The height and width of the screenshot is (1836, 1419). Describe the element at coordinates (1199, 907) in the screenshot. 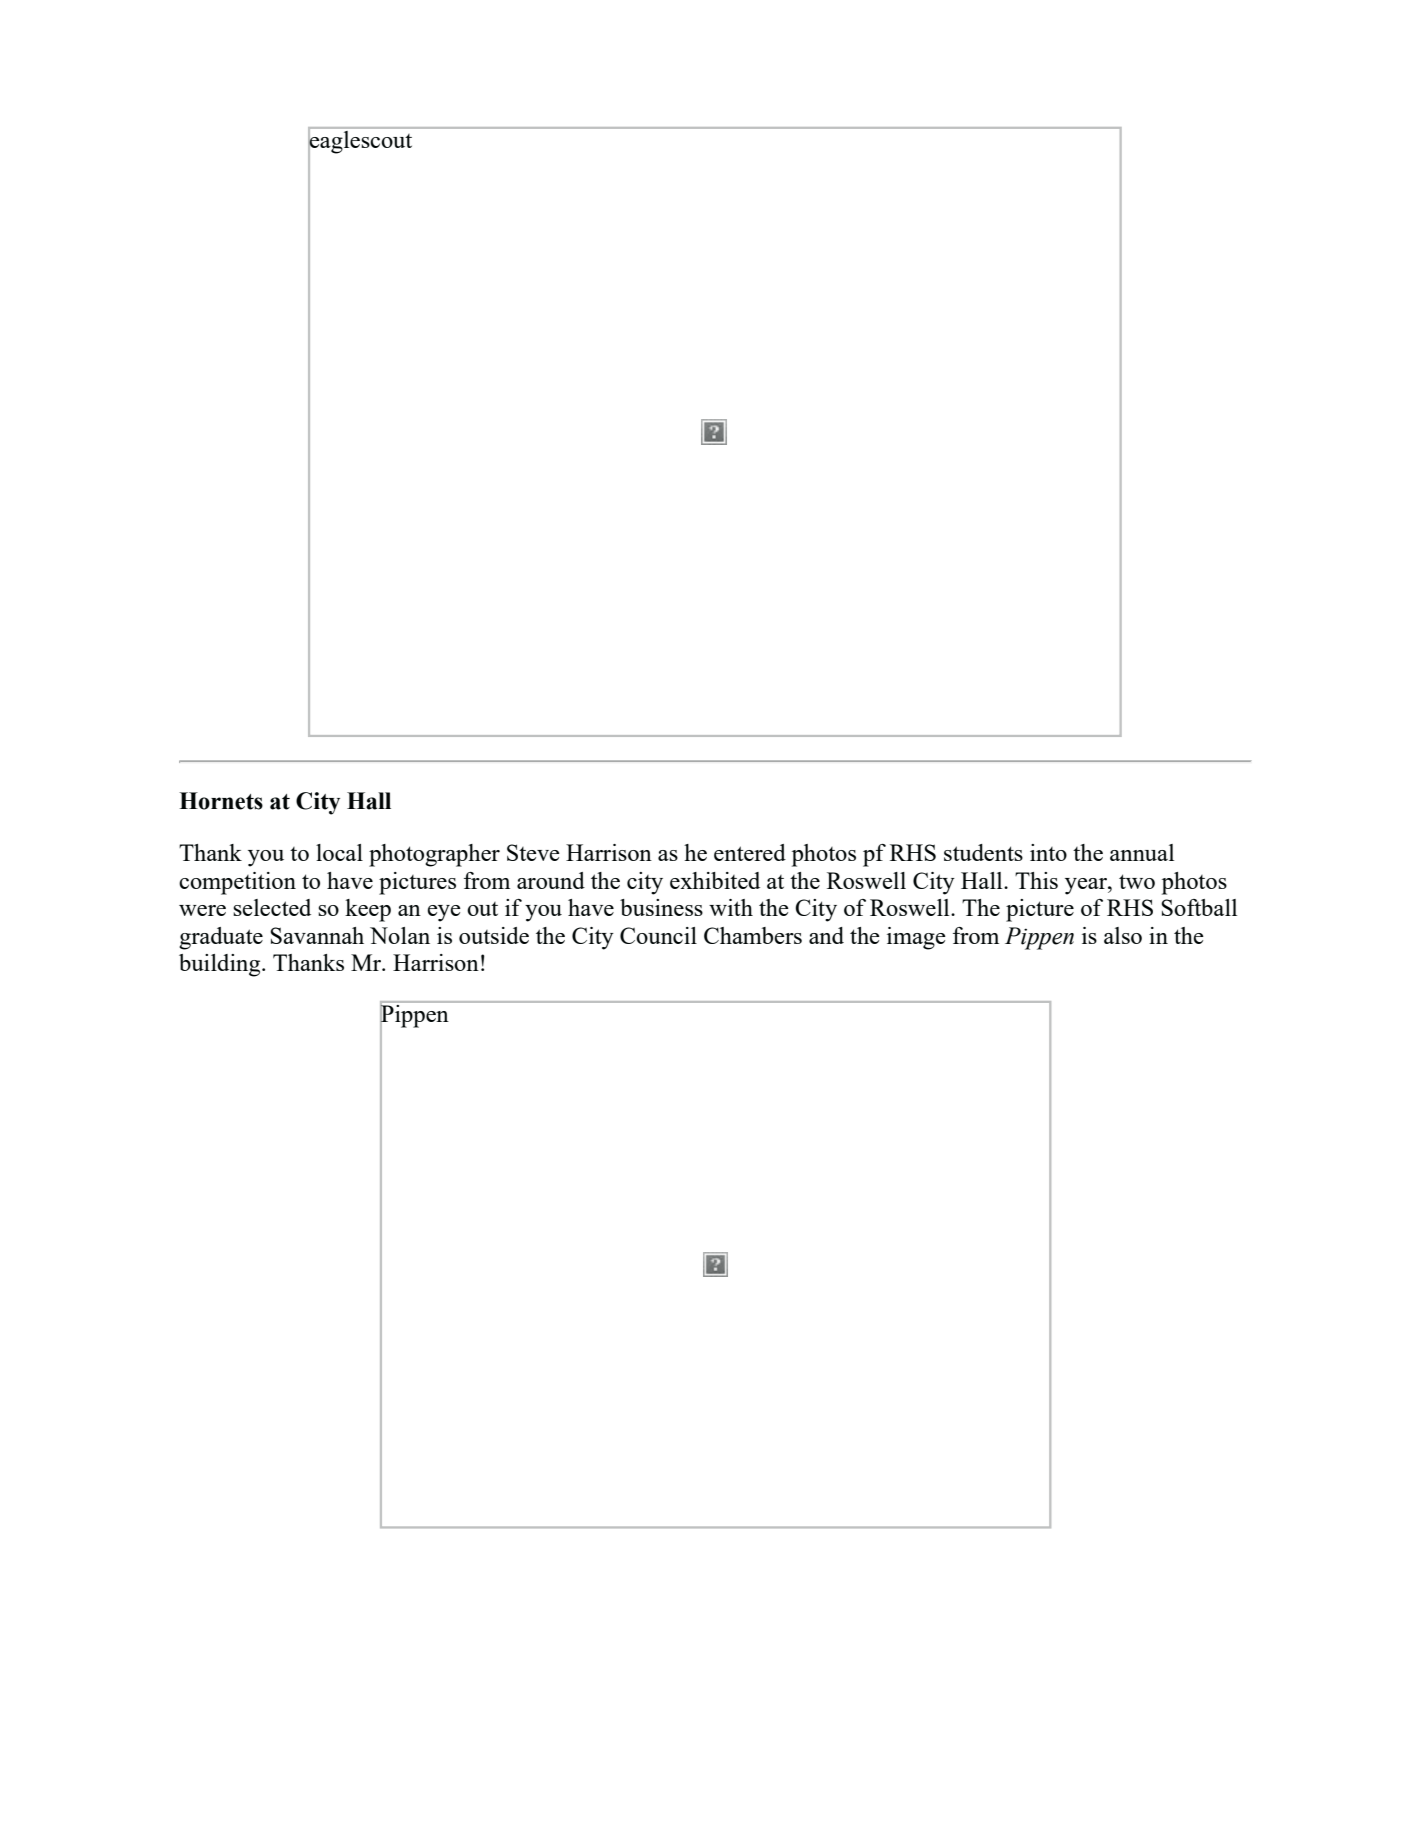

I see `Softball` at that location.
